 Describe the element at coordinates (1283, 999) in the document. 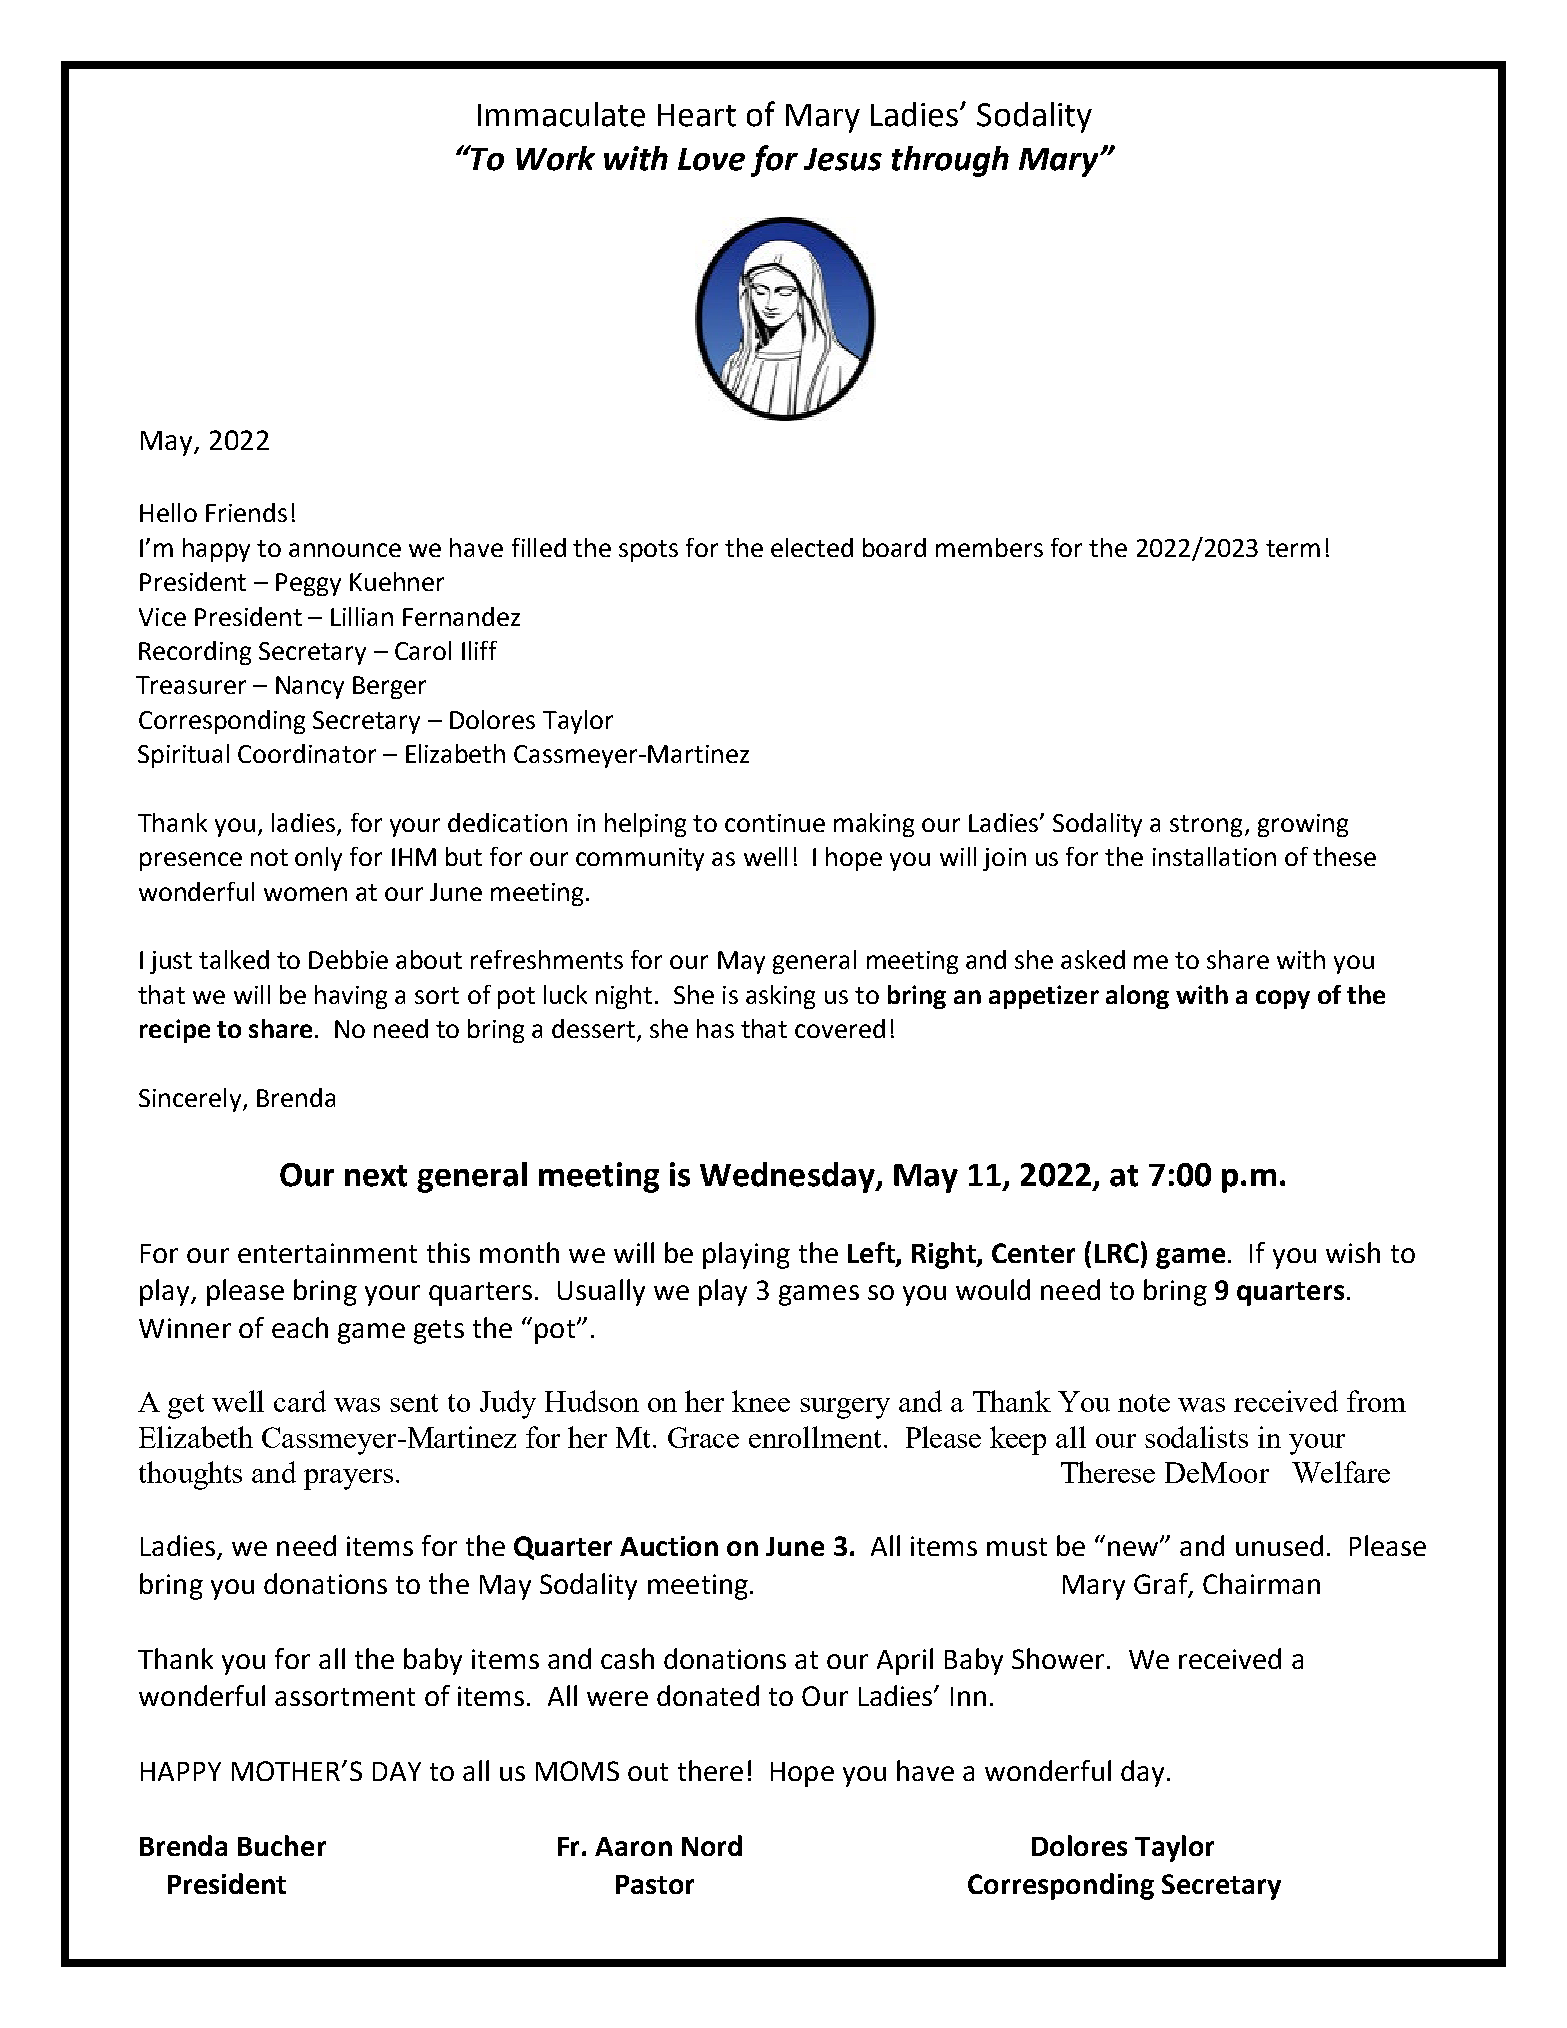

I see `copy` at that location.
